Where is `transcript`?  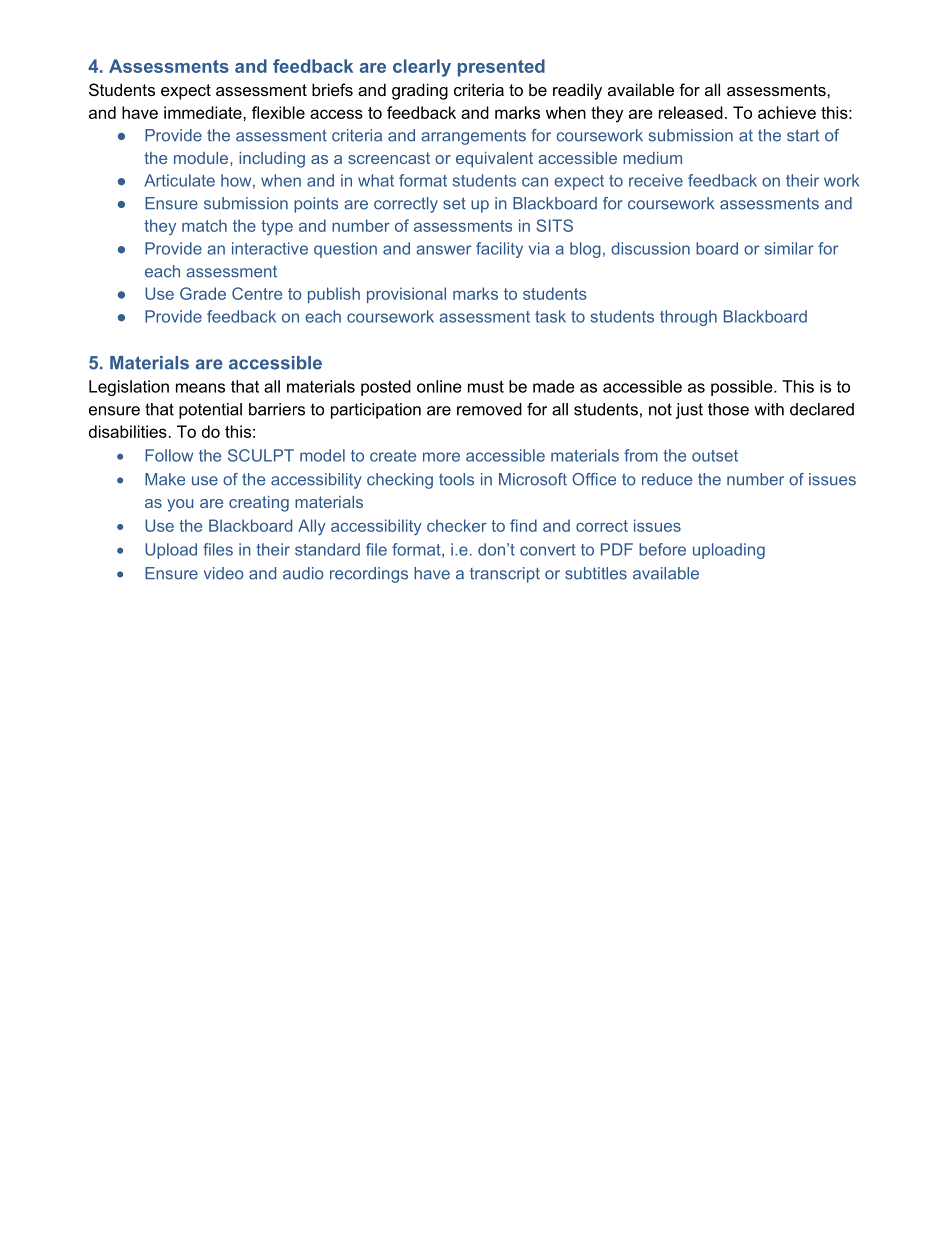 transcript is located at coordinates (505, 575).
